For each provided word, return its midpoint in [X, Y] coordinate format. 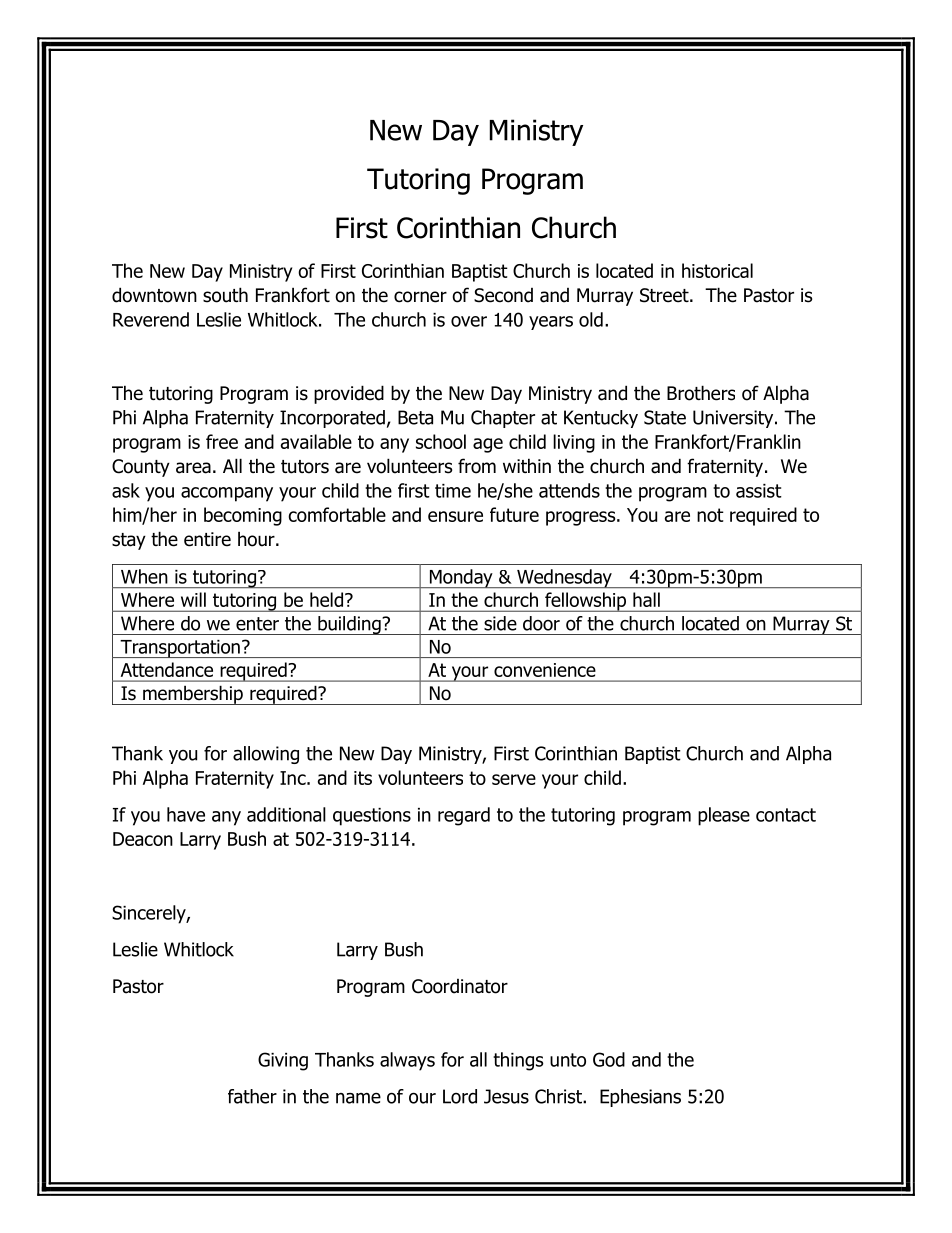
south [225, 295]
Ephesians [640, 1098]
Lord [460, 1096]
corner [420, 297]
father [252, 1096]
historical [717, 270]
